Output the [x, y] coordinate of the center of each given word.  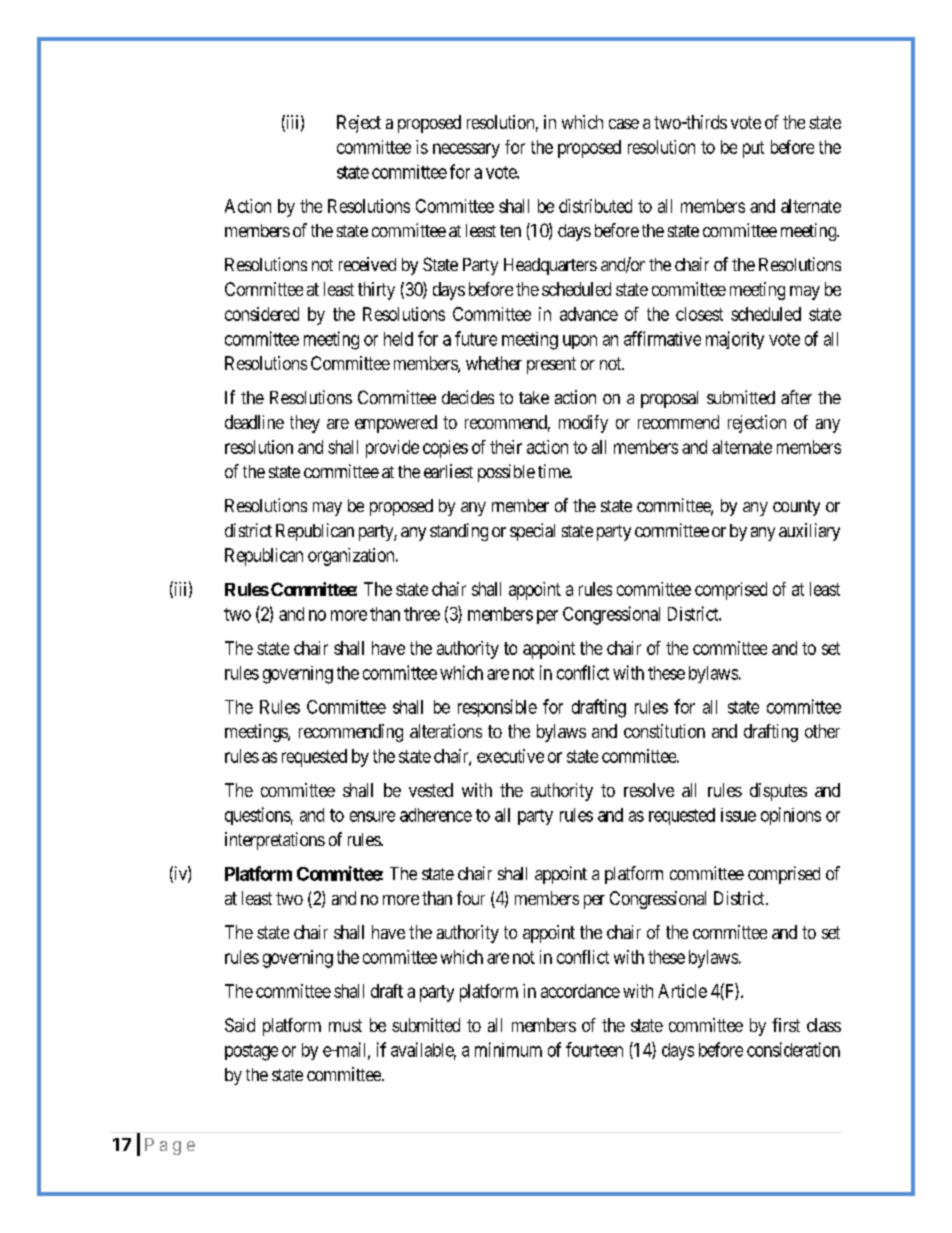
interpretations [275, 841]
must [345, 1025]
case [624, 124]
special [532, 532]
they [305, 424]
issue [738, 815]
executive [510, 756]
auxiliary [809, 532]
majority [735, 340]
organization [352, 557]
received [367, 264]
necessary [466, 150]
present [551, 365]
